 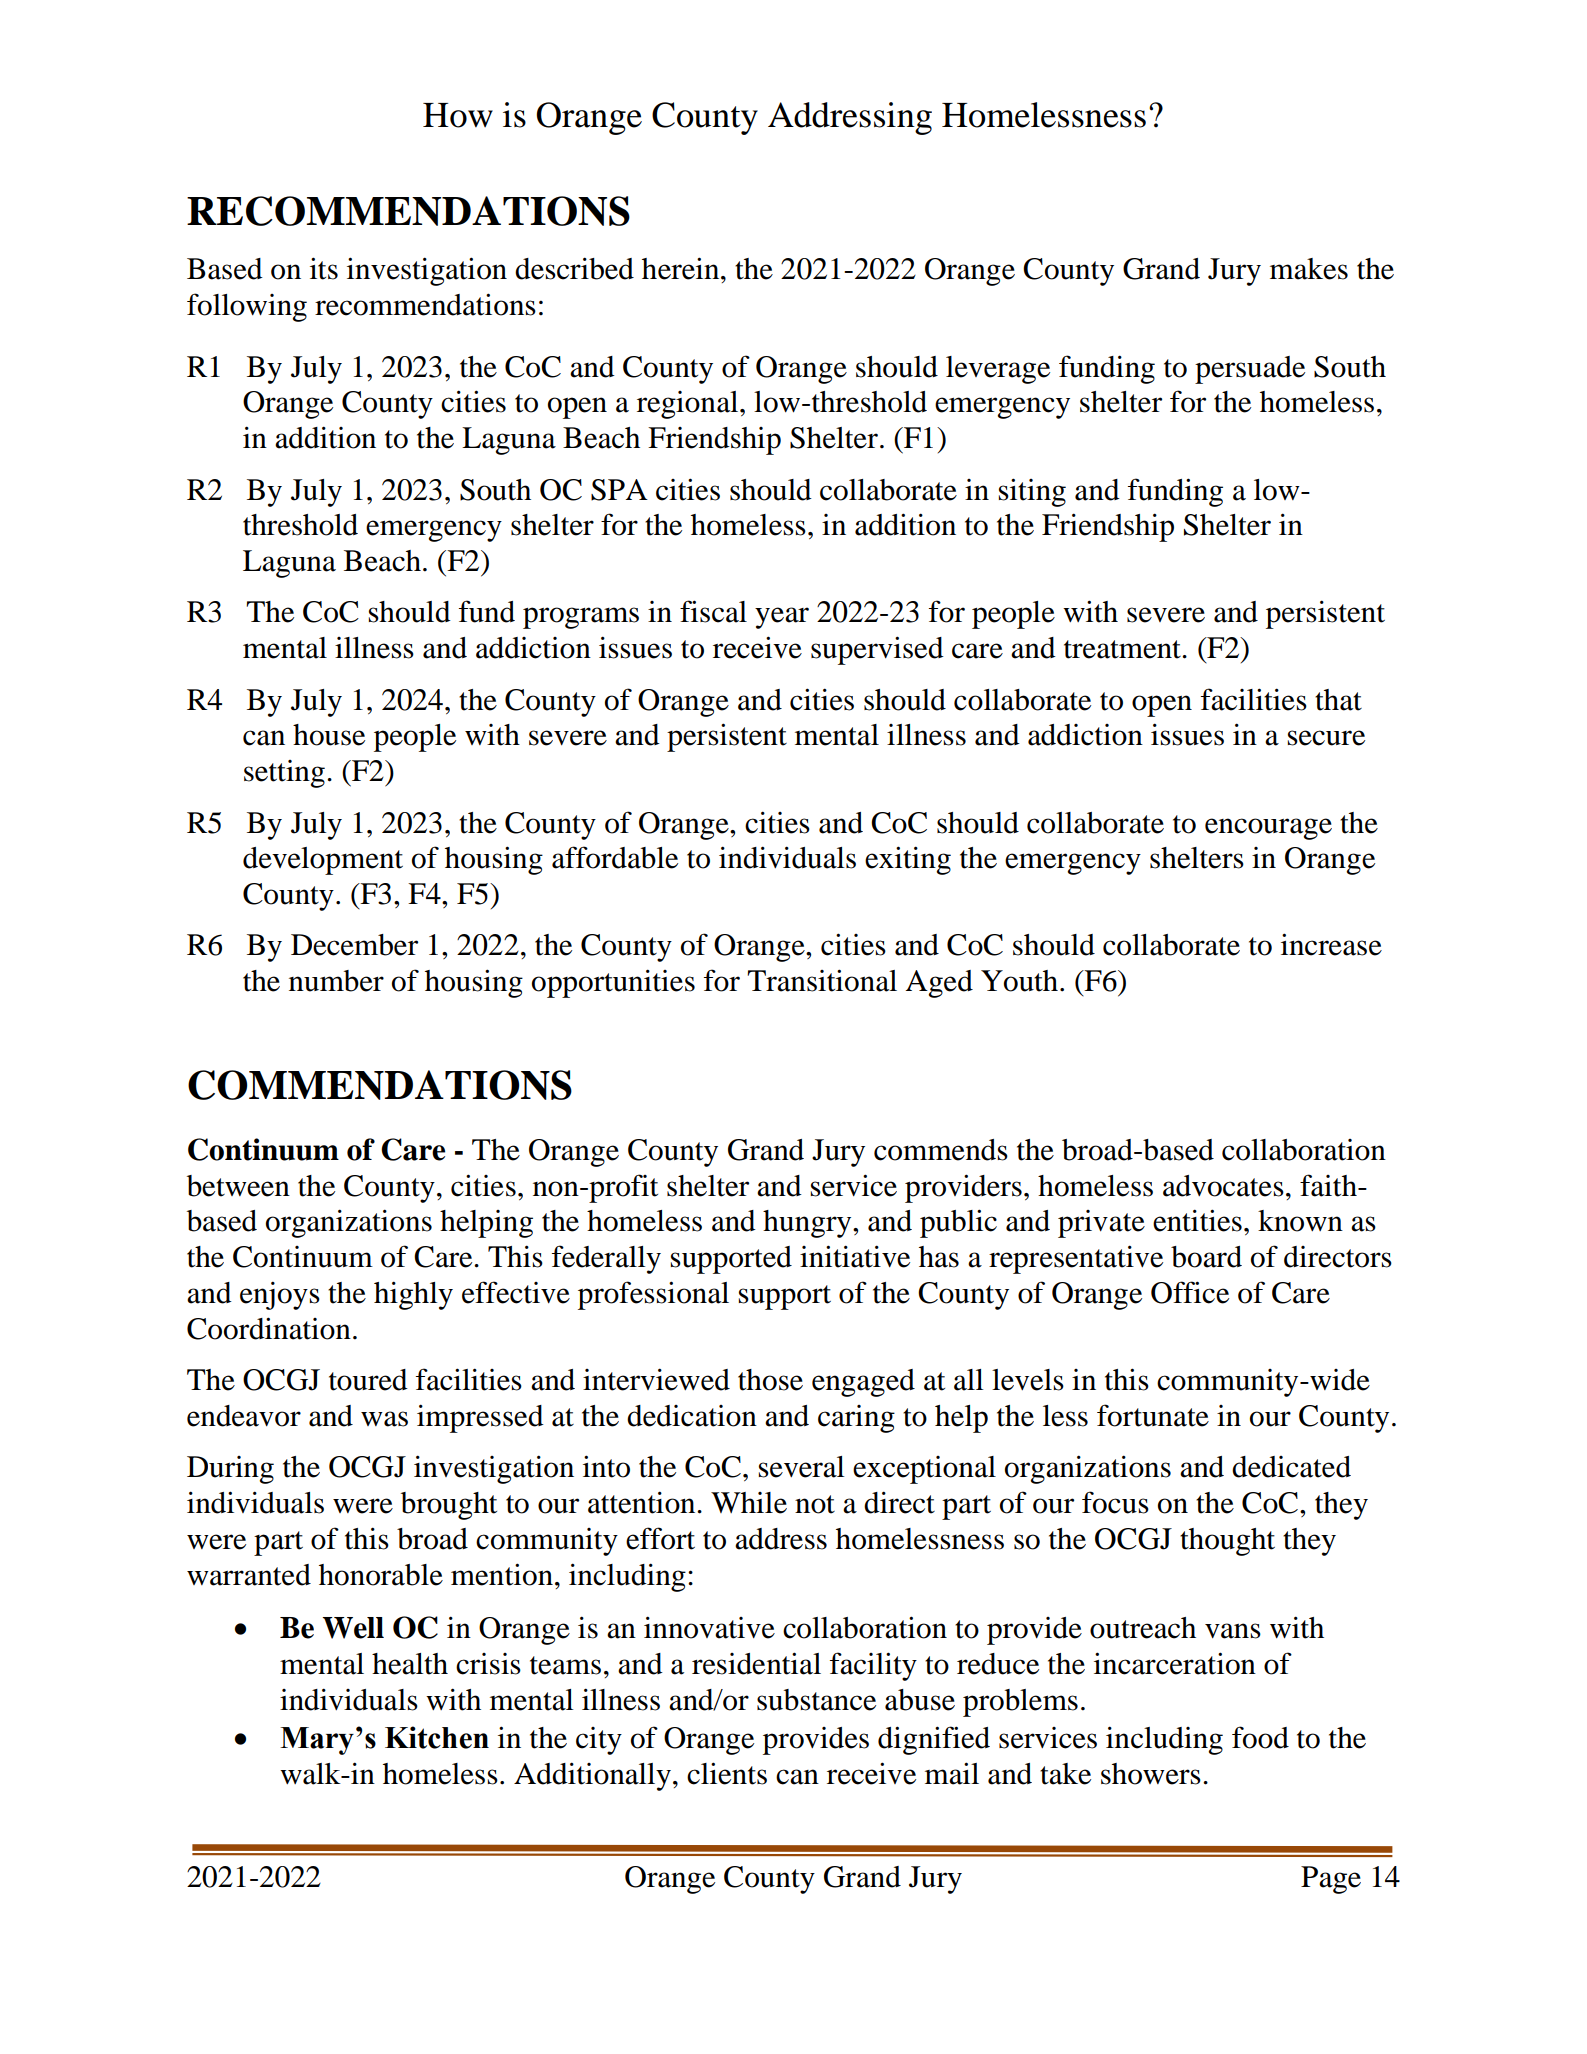 I want to click on herein, so click(x=682, y=268).
